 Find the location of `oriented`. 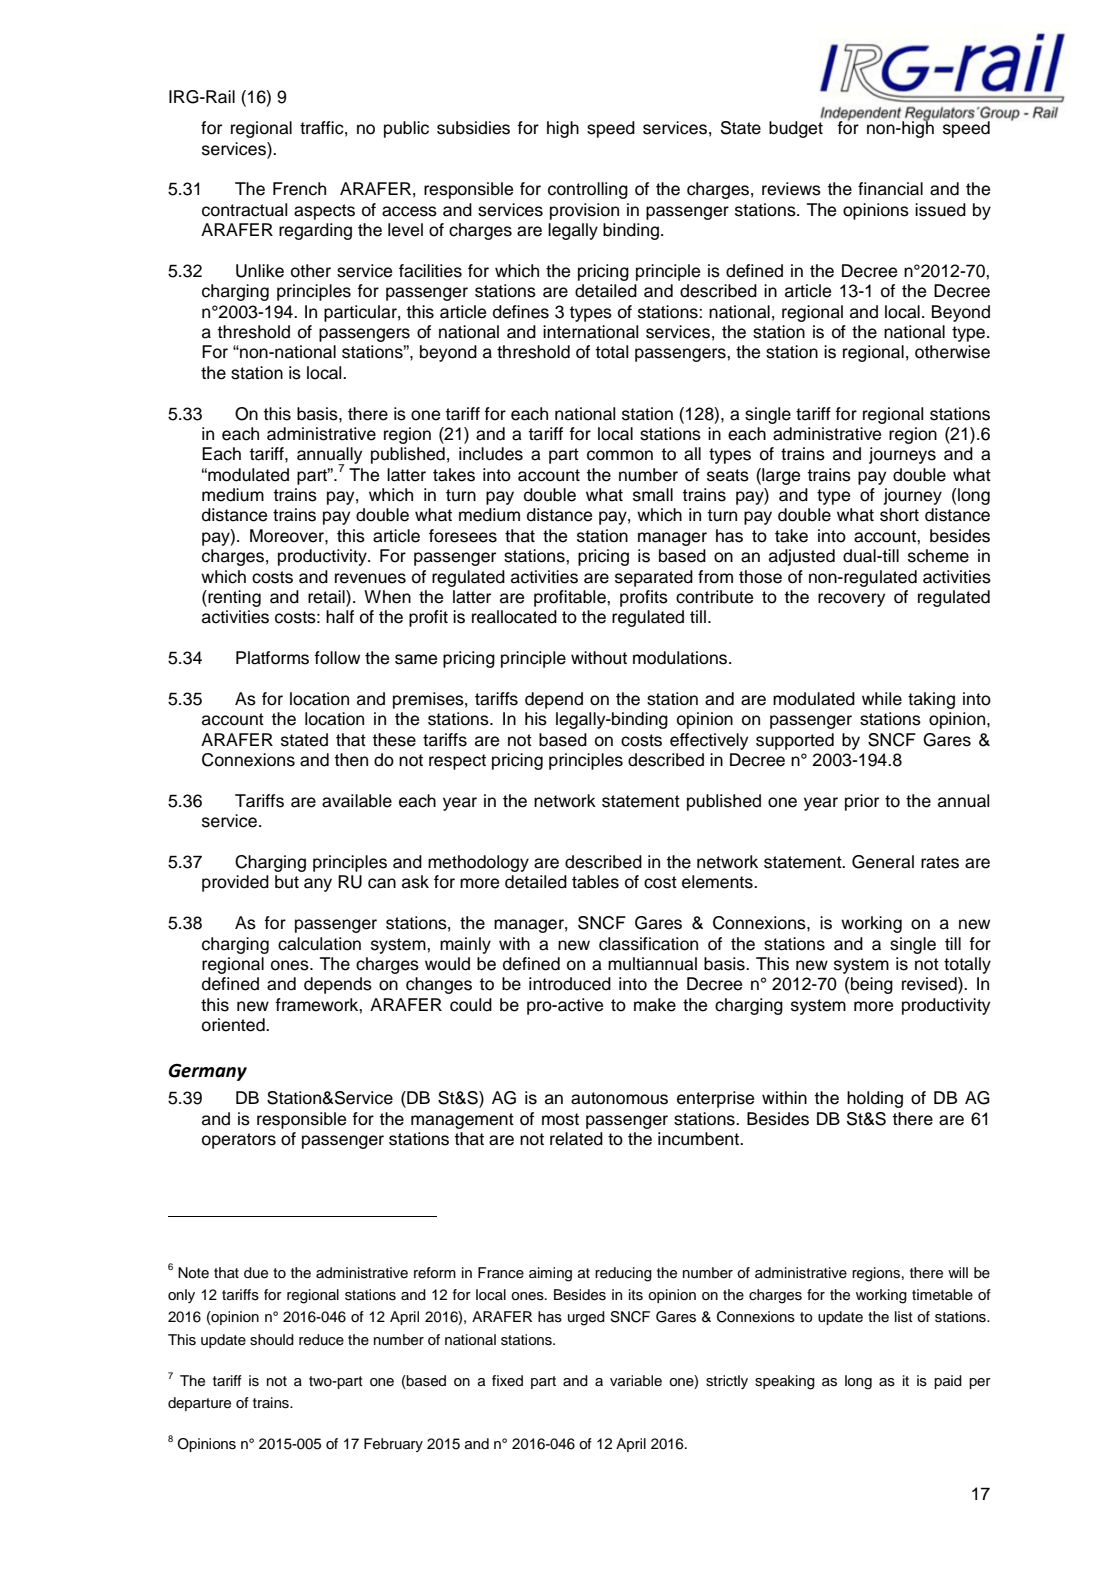

oriented is located at coordinates (234, 1025).
